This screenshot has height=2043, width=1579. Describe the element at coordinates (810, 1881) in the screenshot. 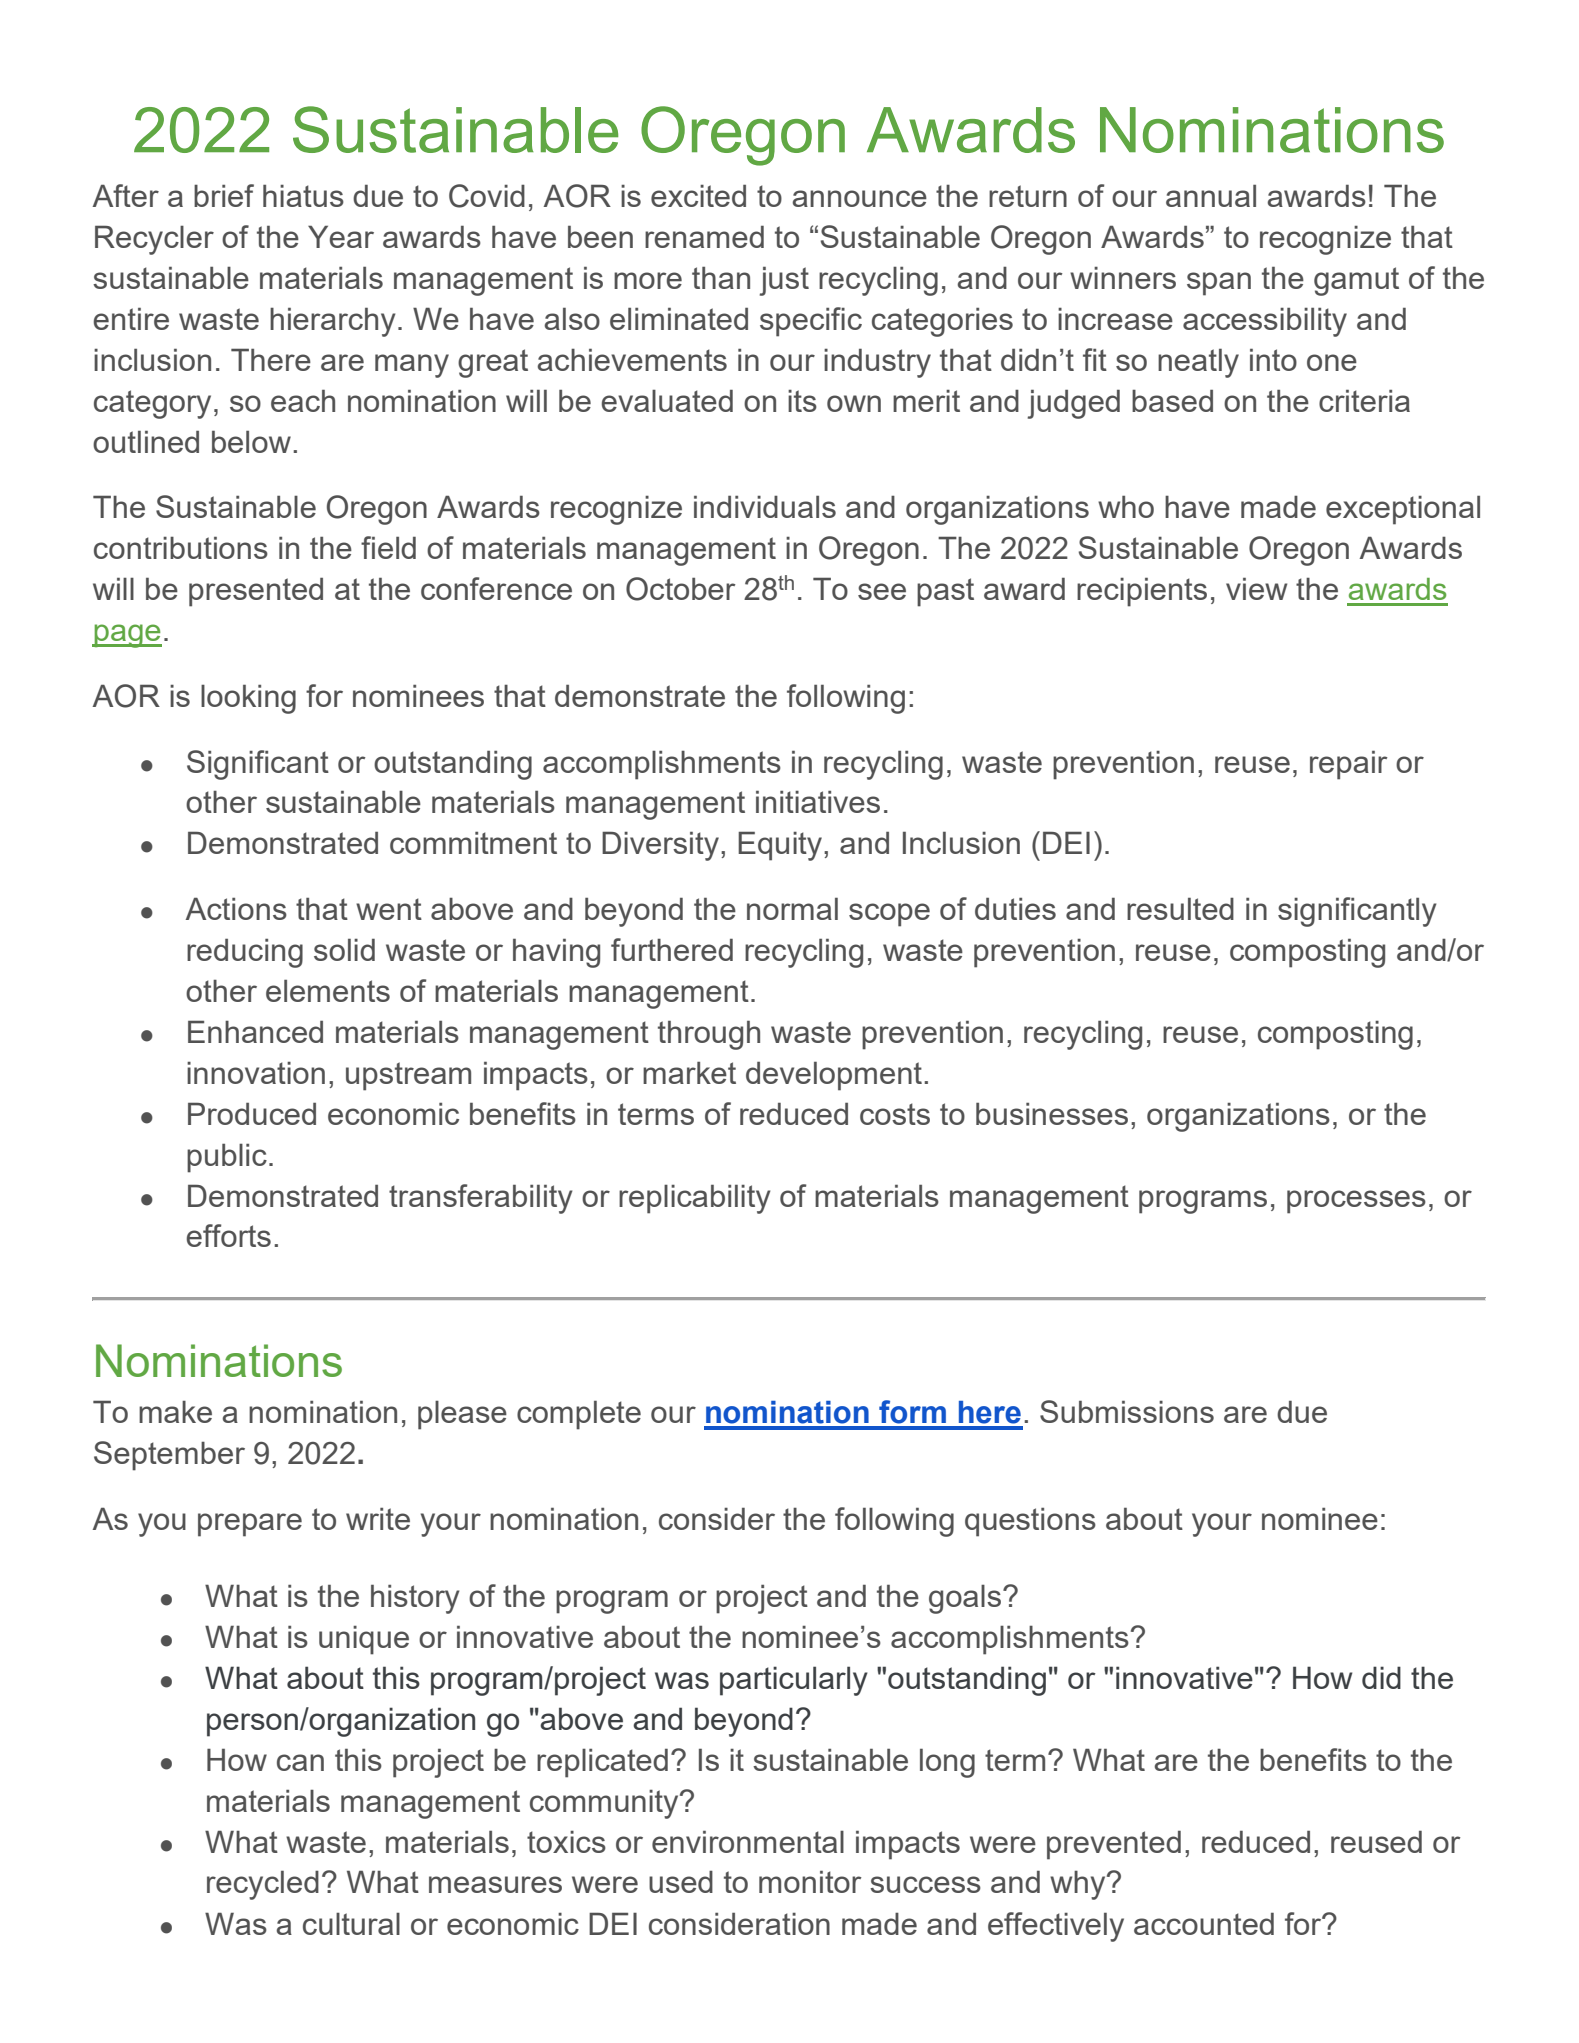

I see `monitor` at that location.
